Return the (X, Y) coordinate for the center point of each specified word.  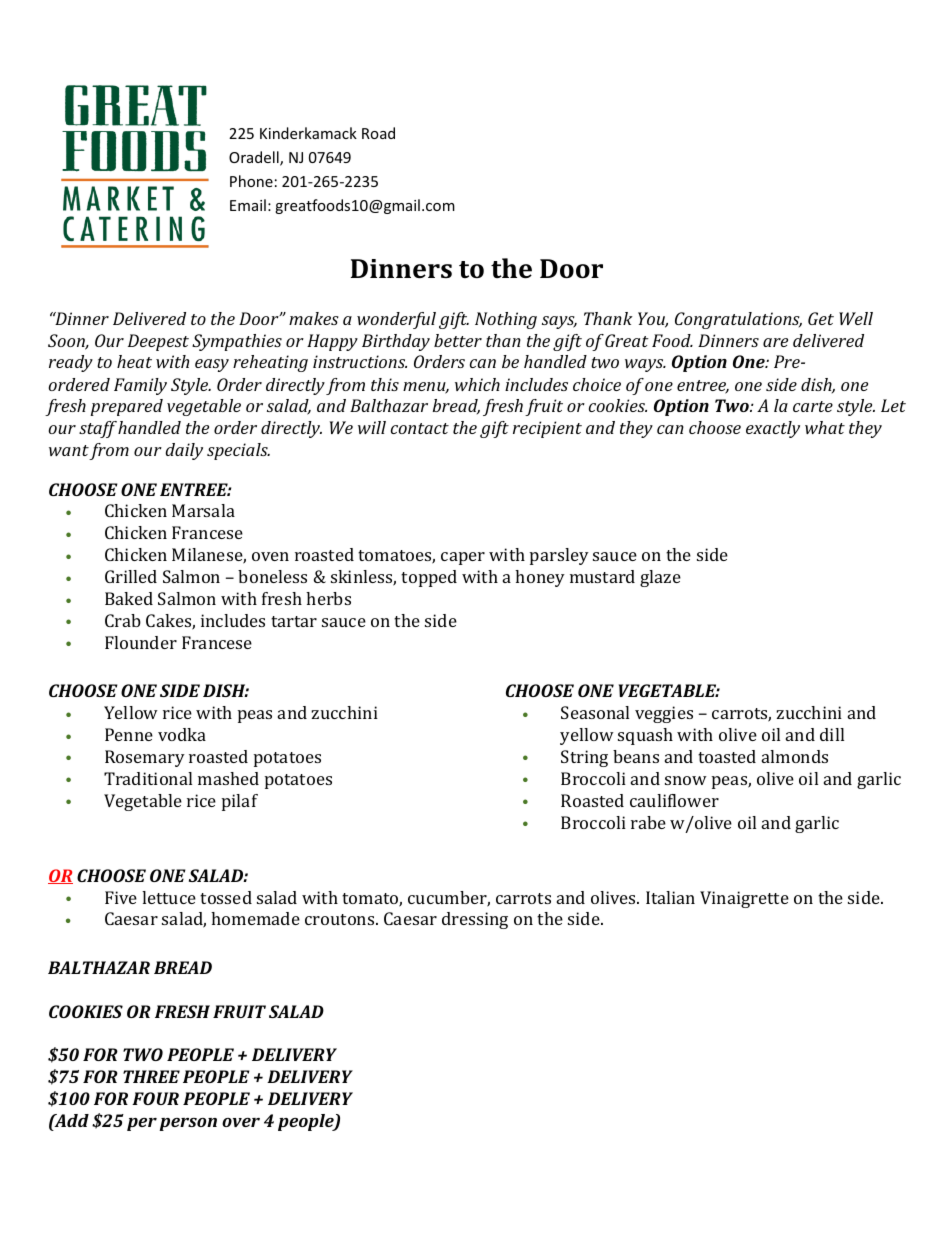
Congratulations (738, 320)
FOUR (155, 1098)
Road (378, 133)
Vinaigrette (744, 899)
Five (121, 897)
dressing (475, 920)
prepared (126, 407)
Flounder (141, 642)
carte (813, 406)
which (477, 384)
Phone (251, 181)
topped (429, 578)
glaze (660, 578)
